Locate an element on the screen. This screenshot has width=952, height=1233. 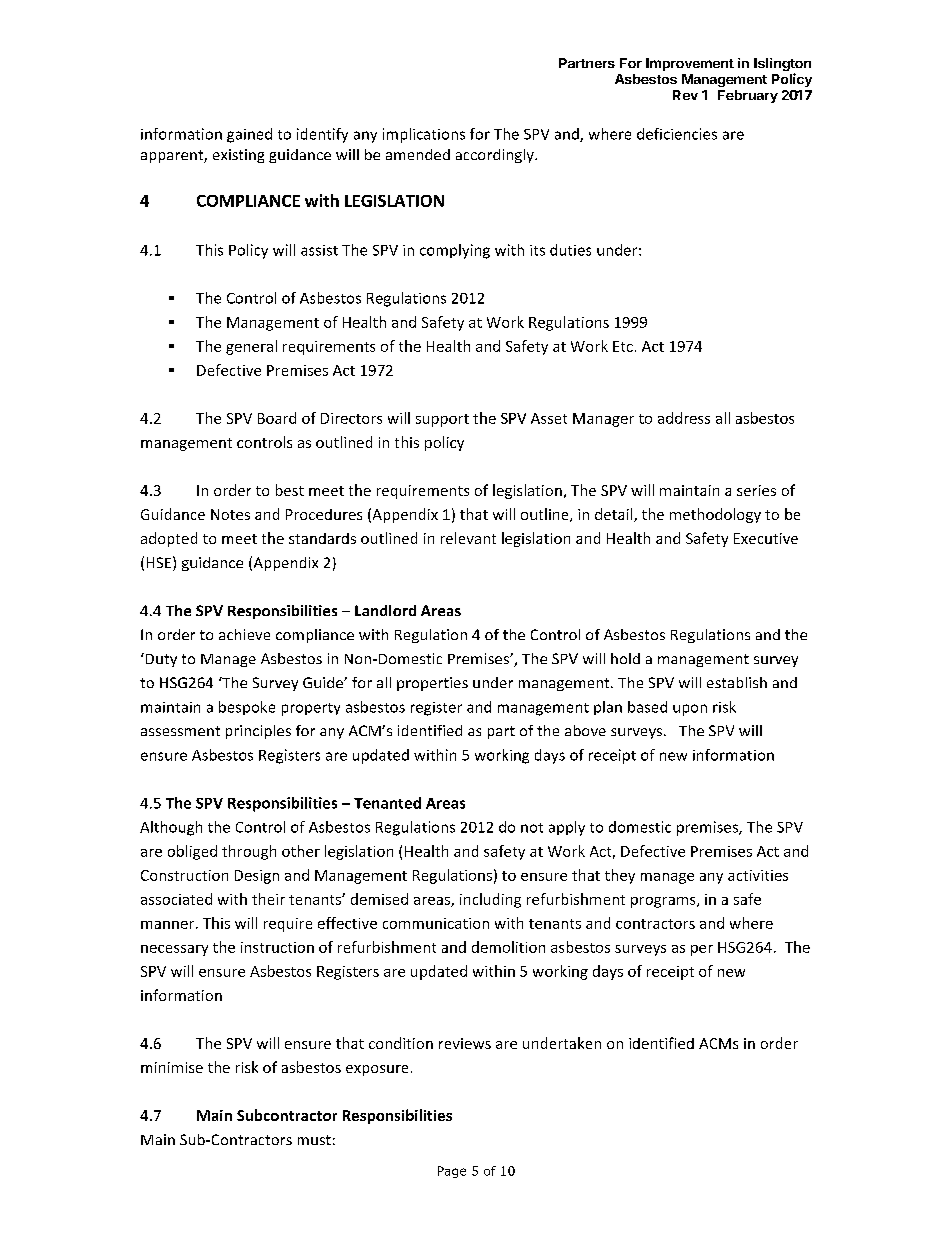
Board is located at coordinates (277, 418).
